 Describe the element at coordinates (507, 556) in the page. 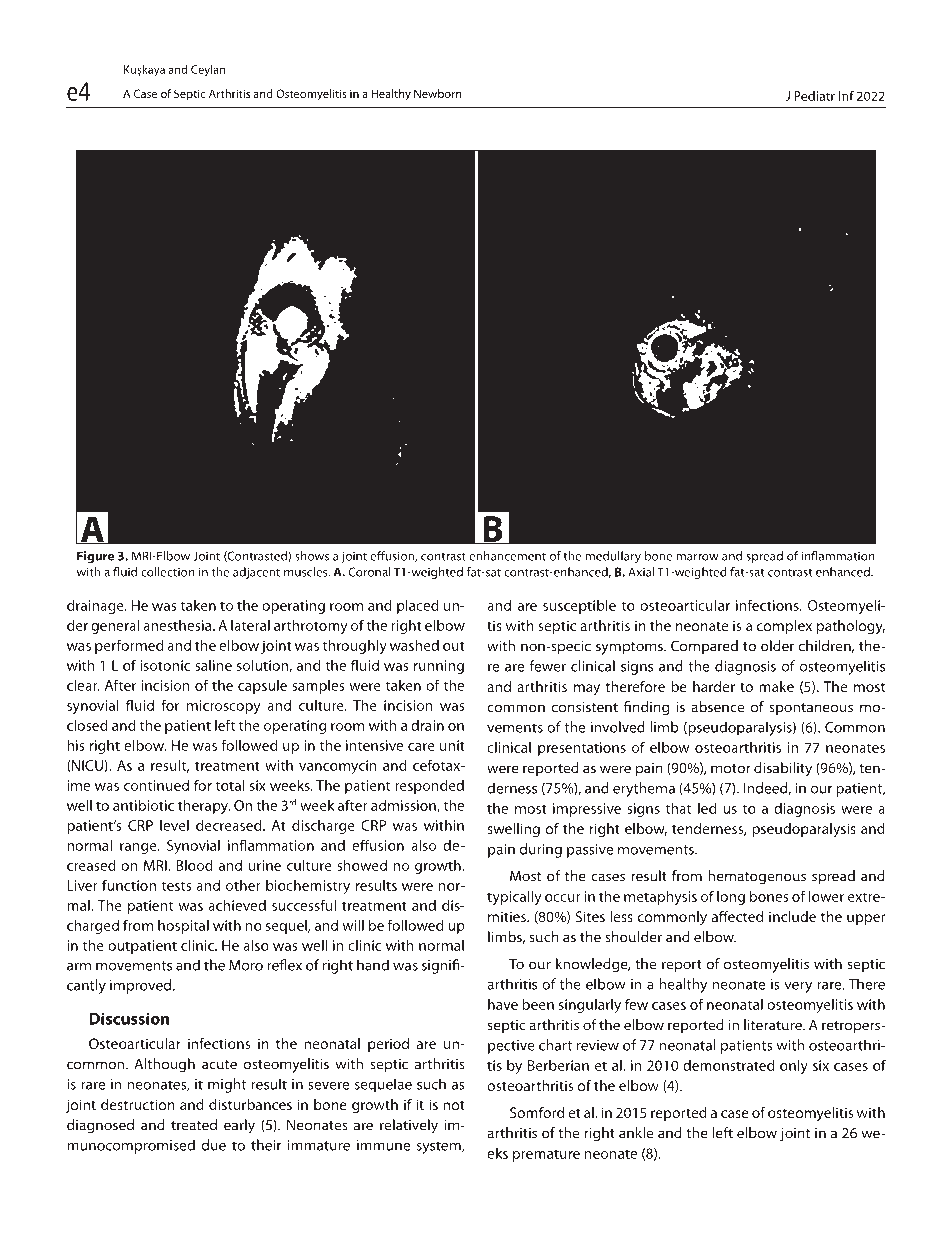

I see `enhancement` at that location.
